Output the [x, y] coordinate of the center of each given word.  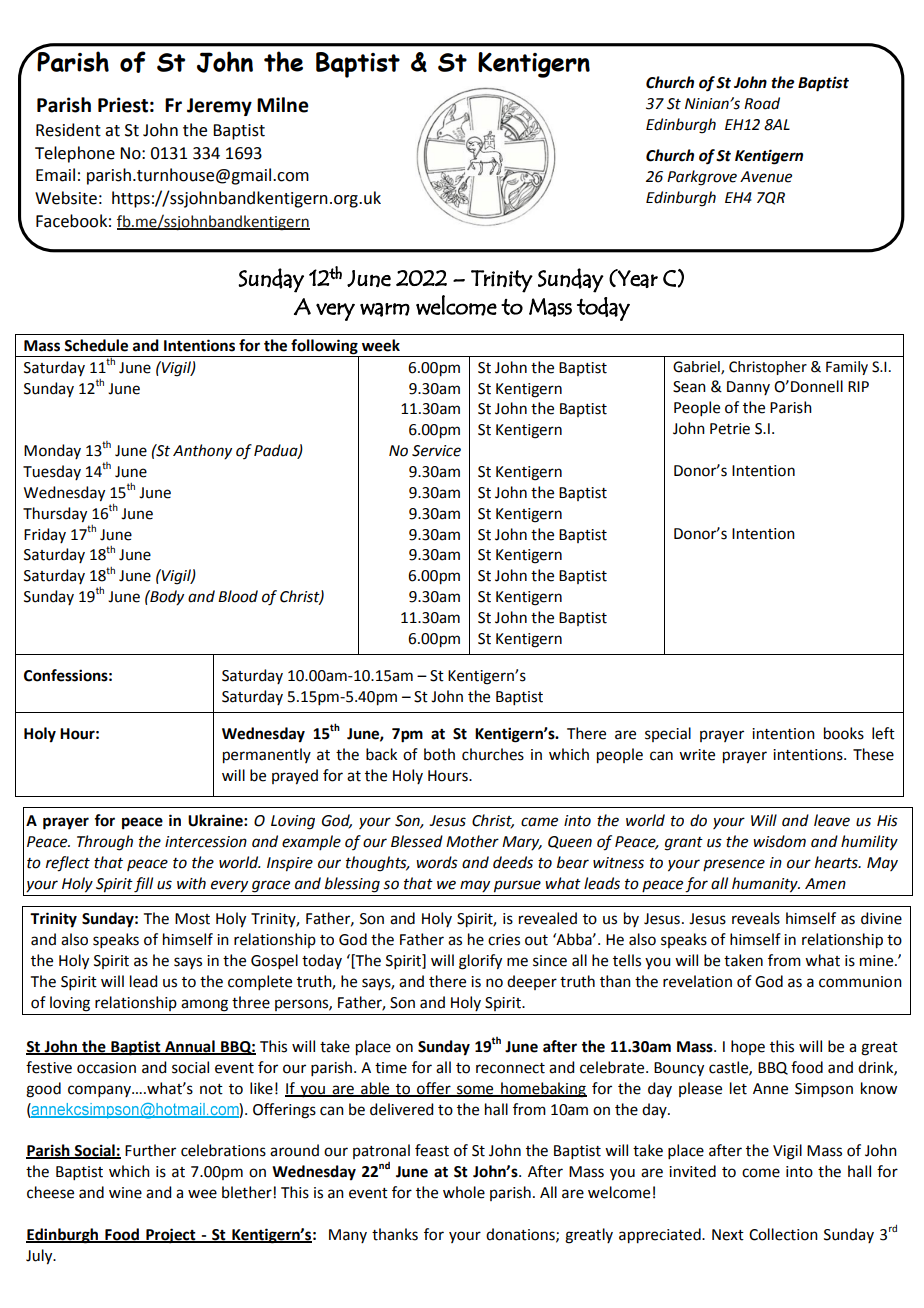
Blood [238, 596]
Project [171, 1236]
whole [464, 1192]
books [844, 733]
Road [762, 103]
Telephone [75, 154]
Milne [283, 105]
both [439, 754]
